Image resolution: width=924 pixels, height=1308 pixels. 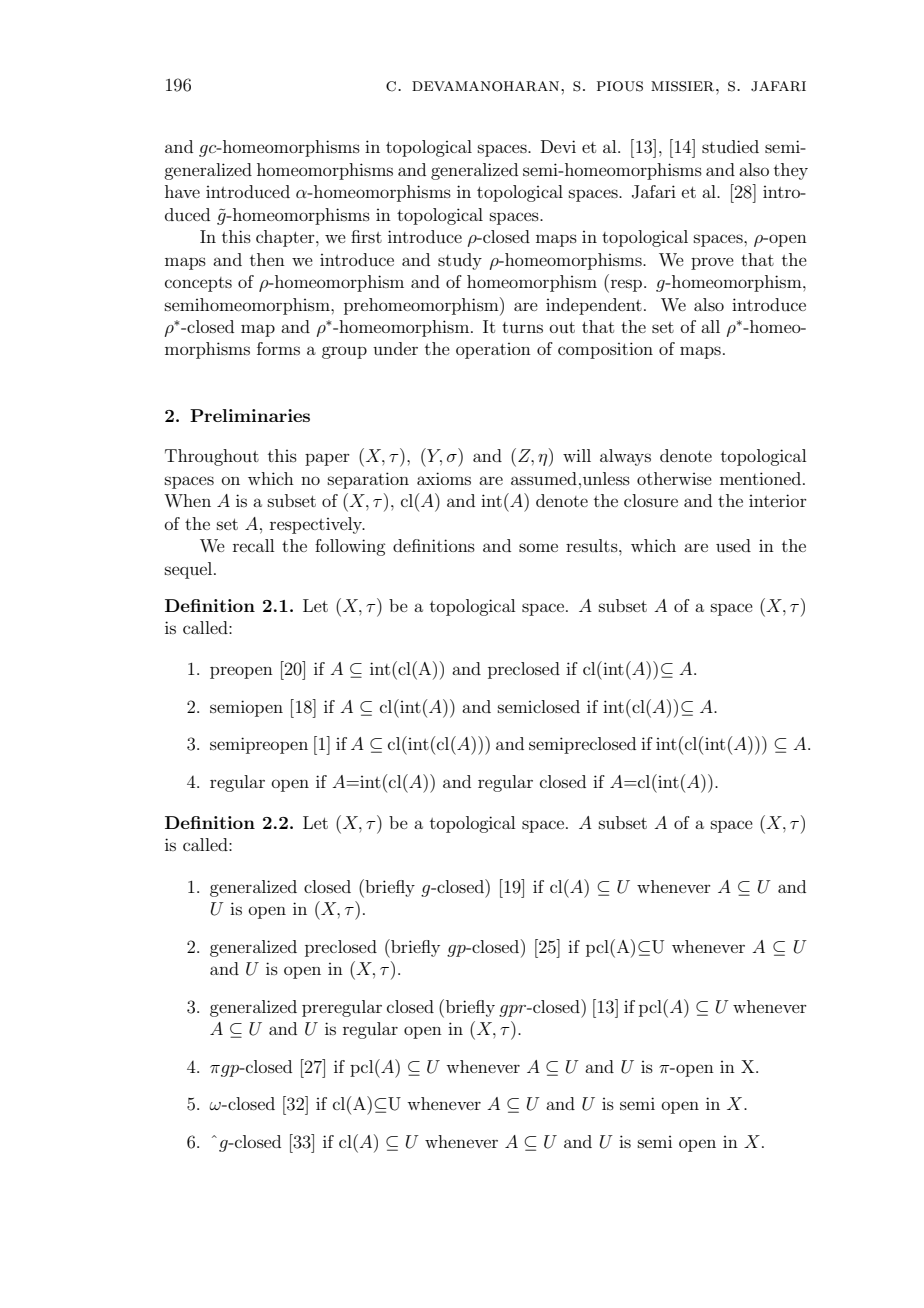 What do you see at coordinates (558, 146) in the screenshot?
I see `Devi` at bounding box center [558, 146].
